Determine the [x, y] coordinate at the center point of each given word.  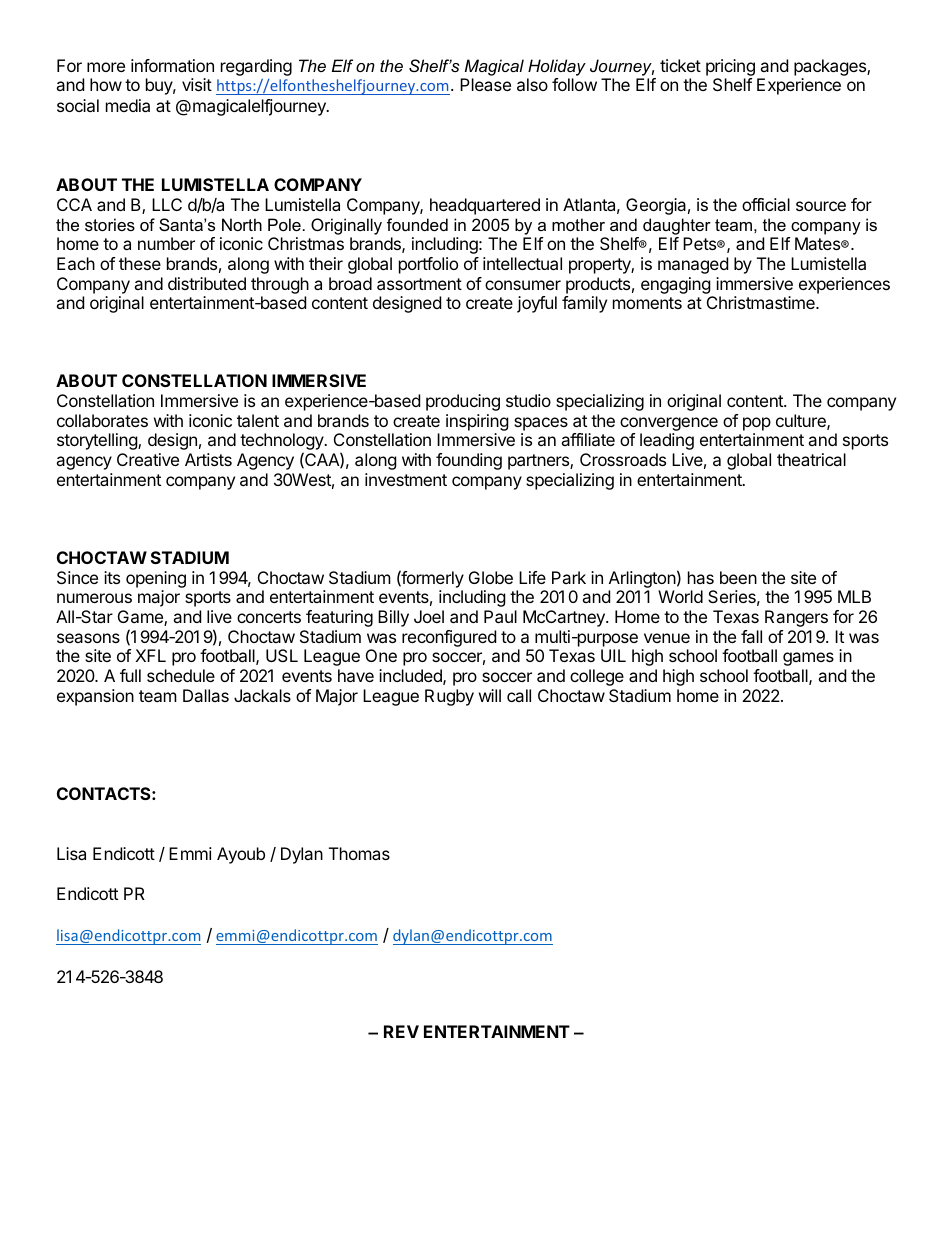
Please [485, 84]
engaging [676, 285]
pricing [730, 67]
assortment [419, 284]
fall [751, 636]
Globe [491, 577]
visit [197, 84]
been [738, 577]
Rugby [449, 697]
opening [156, 579]
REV [401, 1031]
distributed [207, 283]
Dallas [206, 695]
